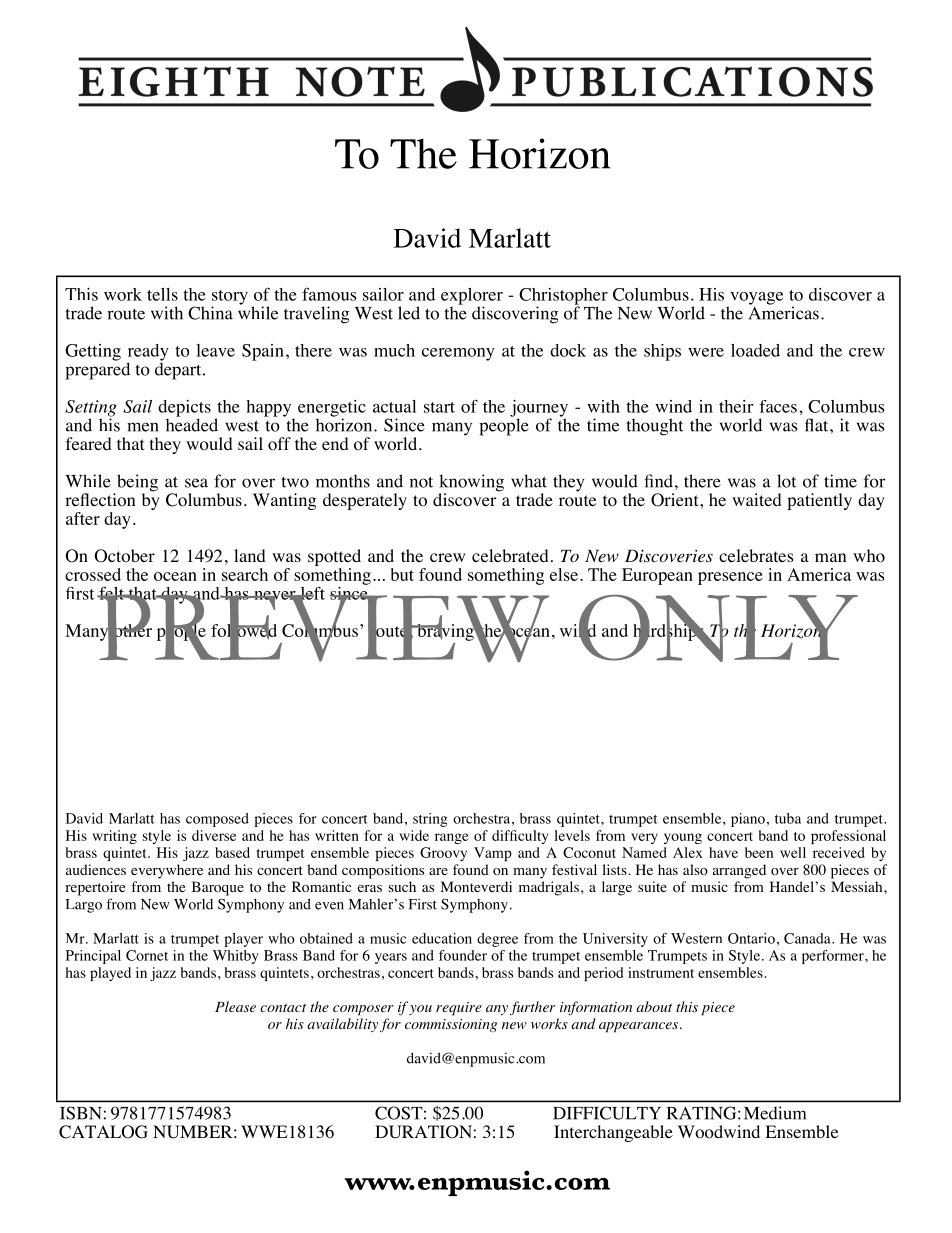  Describe the element at coordinates (244, 630) in the document. I see `followed` at that location.
